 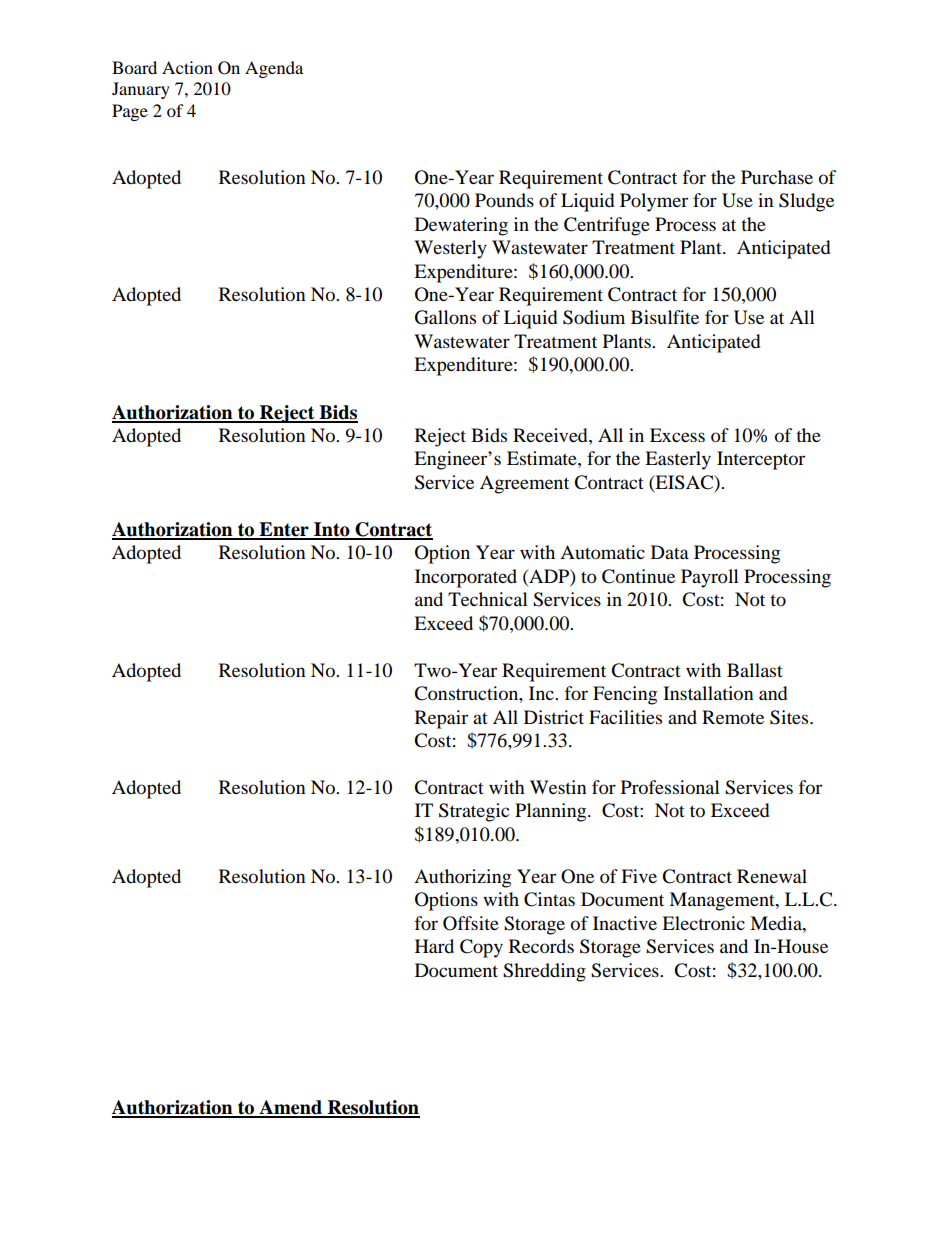 I want to click on Gallons, so click(x=445, y=317).
